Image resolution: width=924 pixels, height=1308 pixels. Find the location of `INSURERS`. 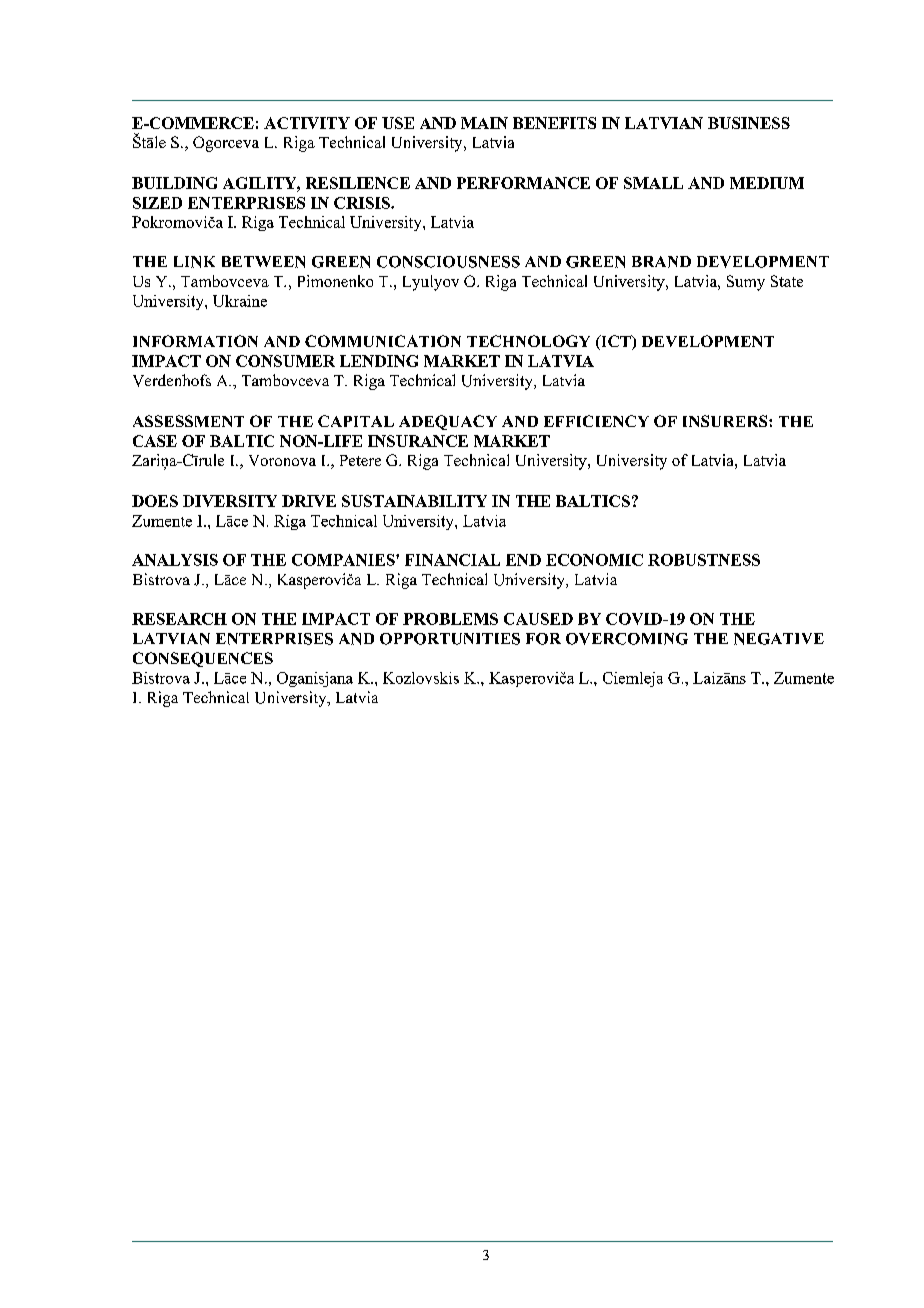

INSURERS is located at coordinates (726, 421).
